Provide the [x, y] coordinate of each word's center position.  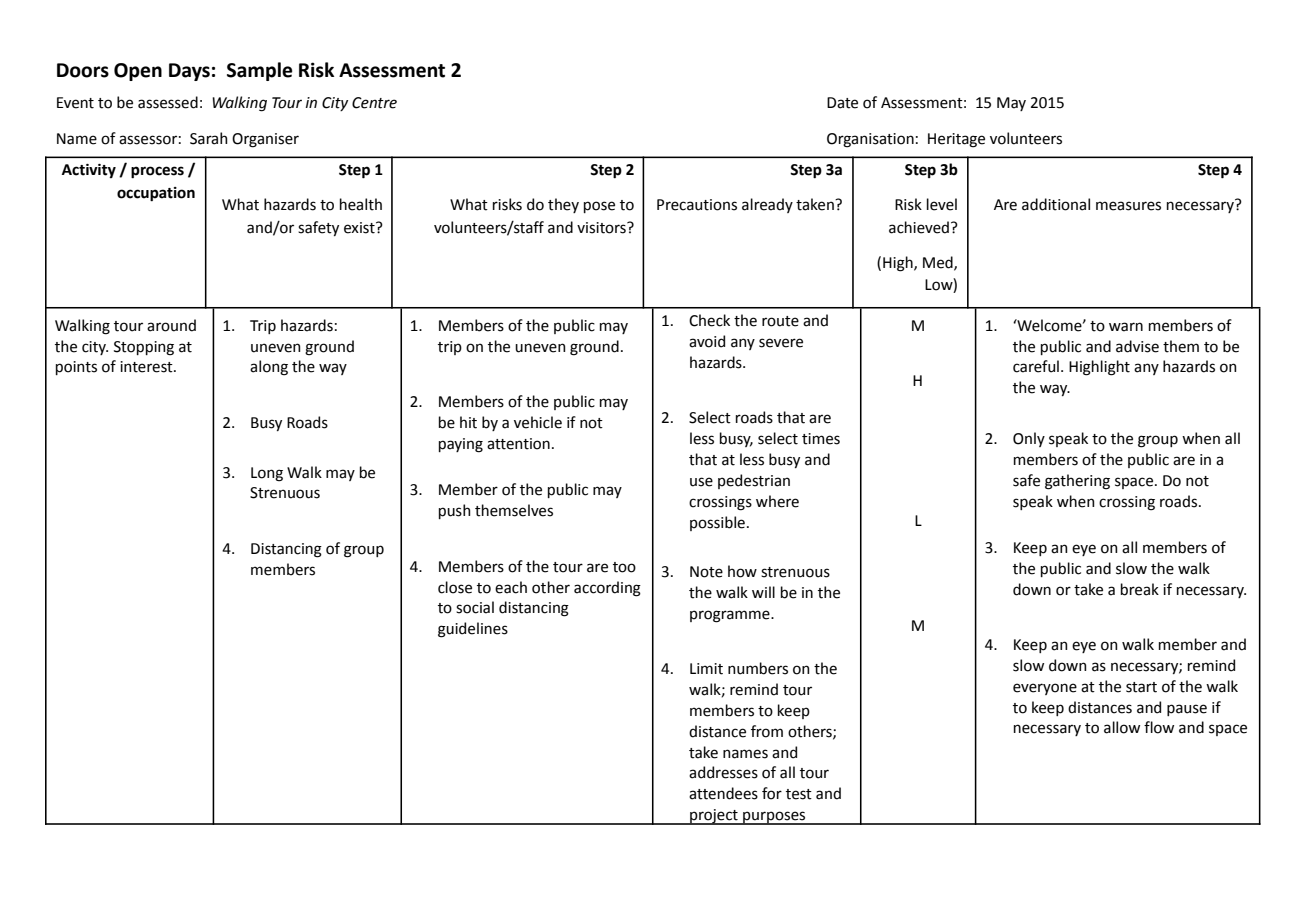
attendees [723, 793]
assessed [168, 102]
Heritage [956, 140]
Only [1029, 439]
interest [147, 367]
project [714, 817]
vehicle [538, 422]
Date [842, 103]
